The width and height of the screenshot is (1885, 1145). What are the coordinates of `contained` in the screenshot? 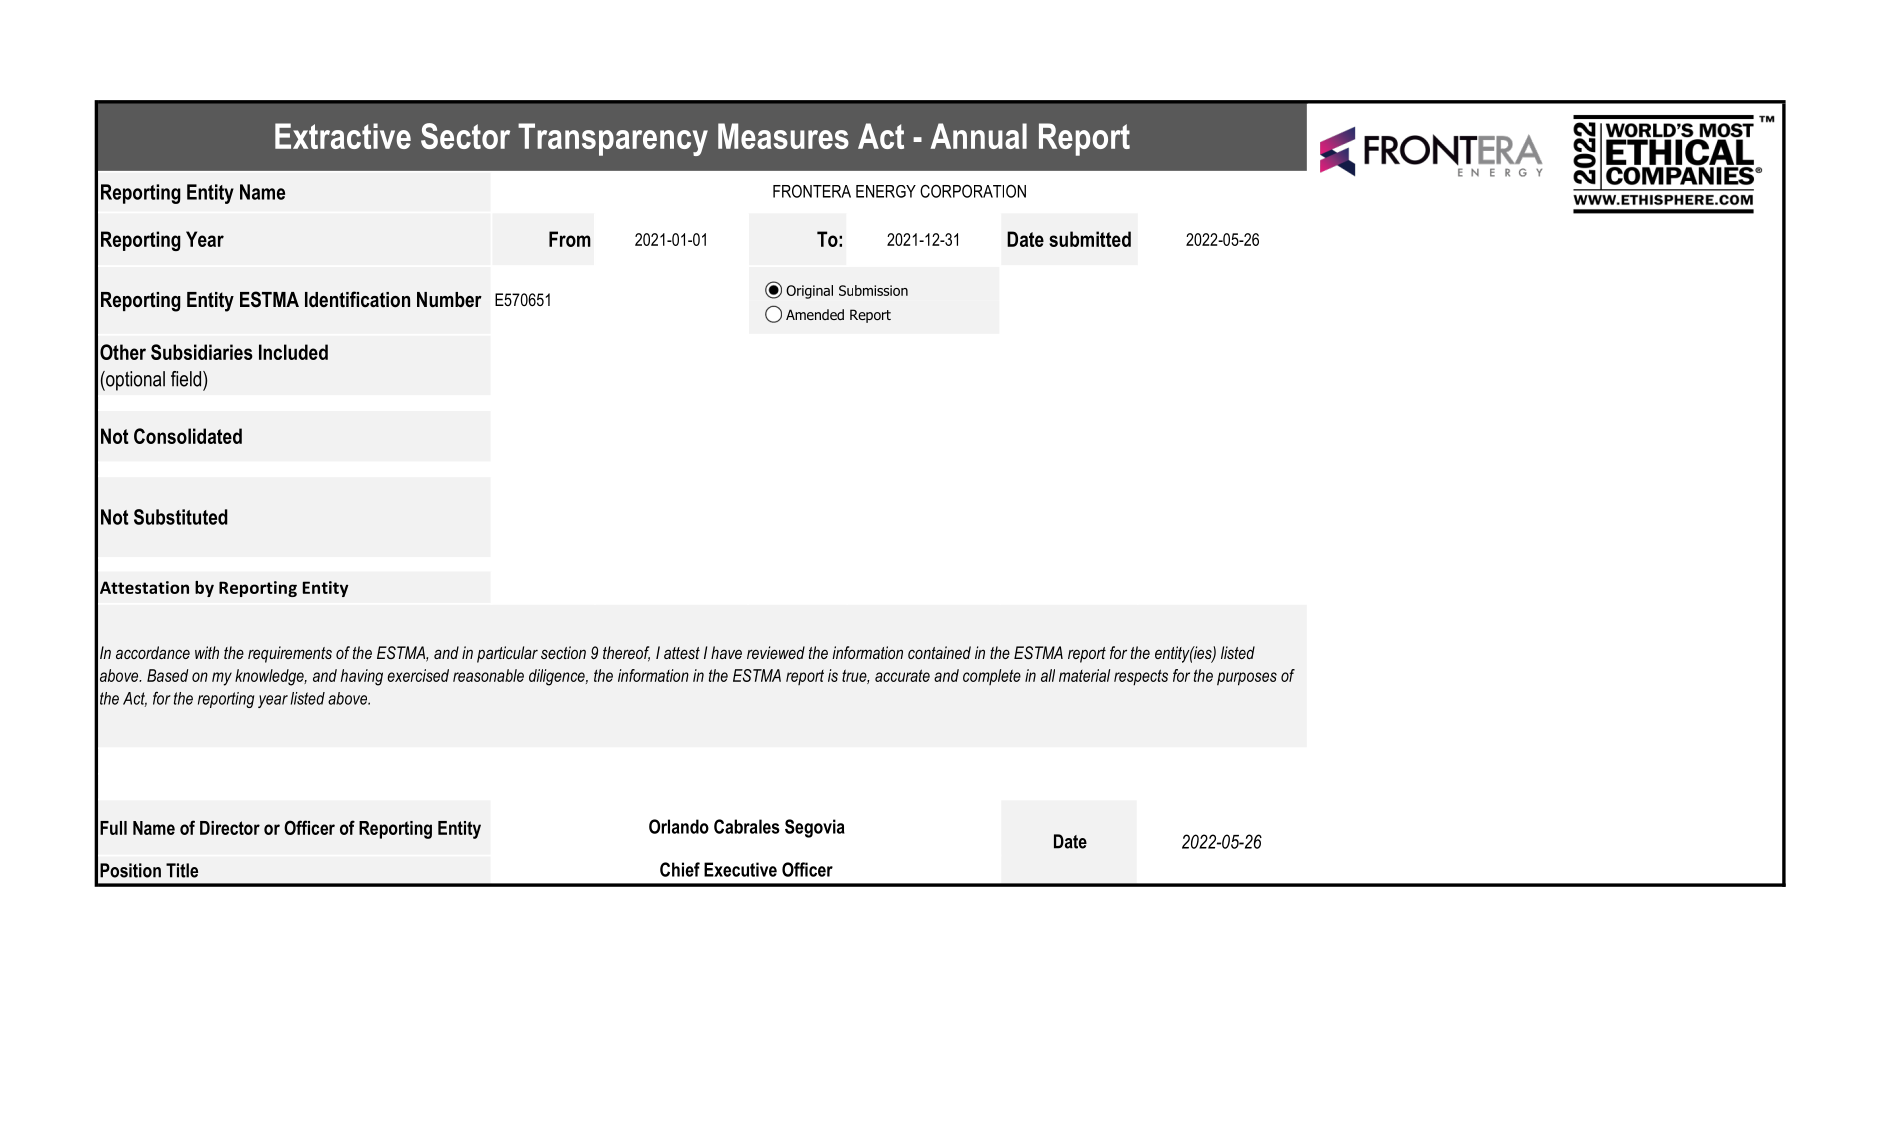 It's located at (939, 652).
